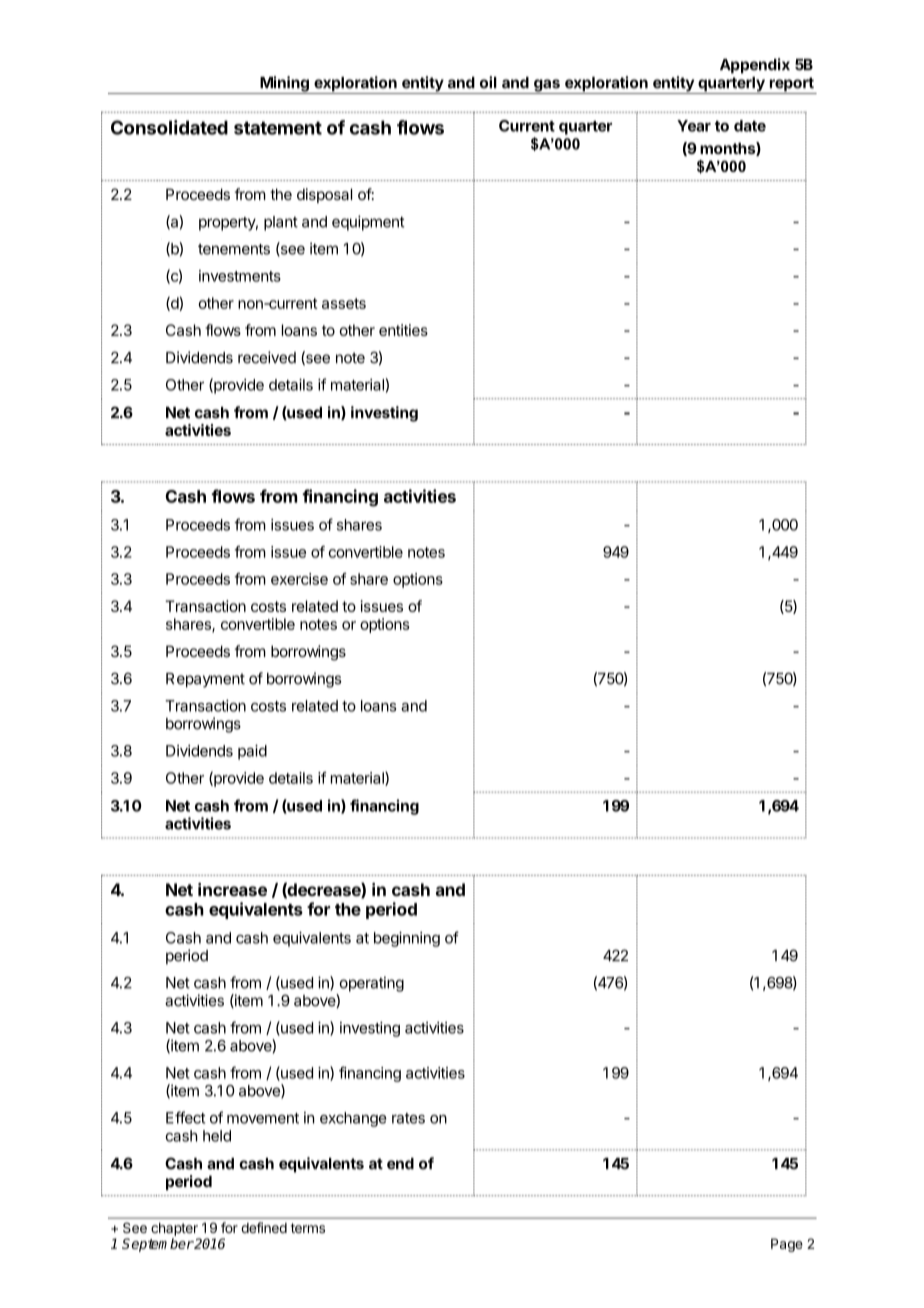 This screenshot has height=1308, width=924. Describe the element at coordinates (205, 680) in the screenshot. I see `Repayment` at that location.
